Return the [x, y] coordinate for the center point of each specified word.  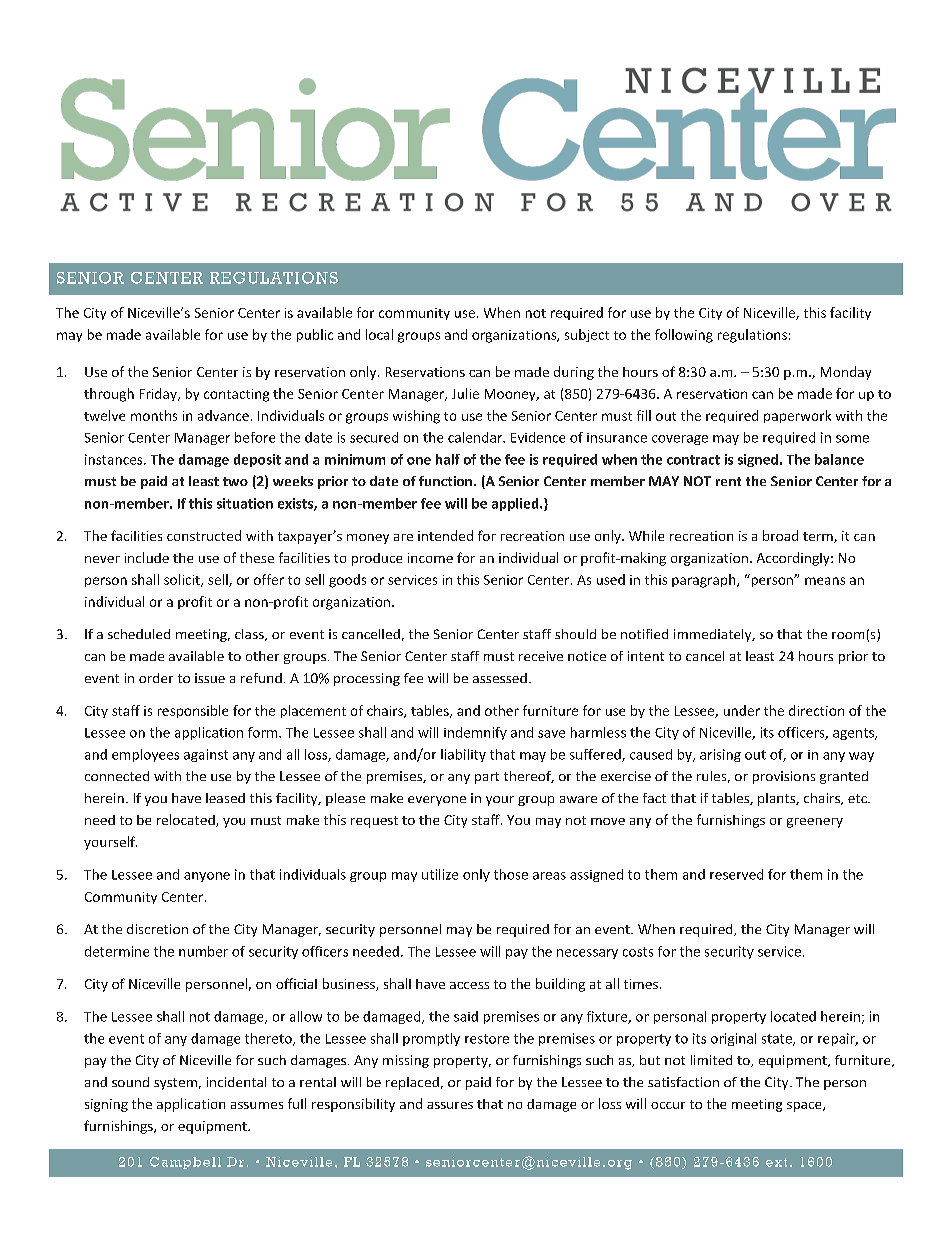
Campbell [185, 1163]
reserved [736, 874]
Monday [846, 373]
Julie [465, 393]
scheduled [139, 634]
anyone [207, 877]
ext [776, 1162]
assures [450, 1105]
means [825, 581]
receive [541, 656]
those [511, 874]
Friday [159, 394]
